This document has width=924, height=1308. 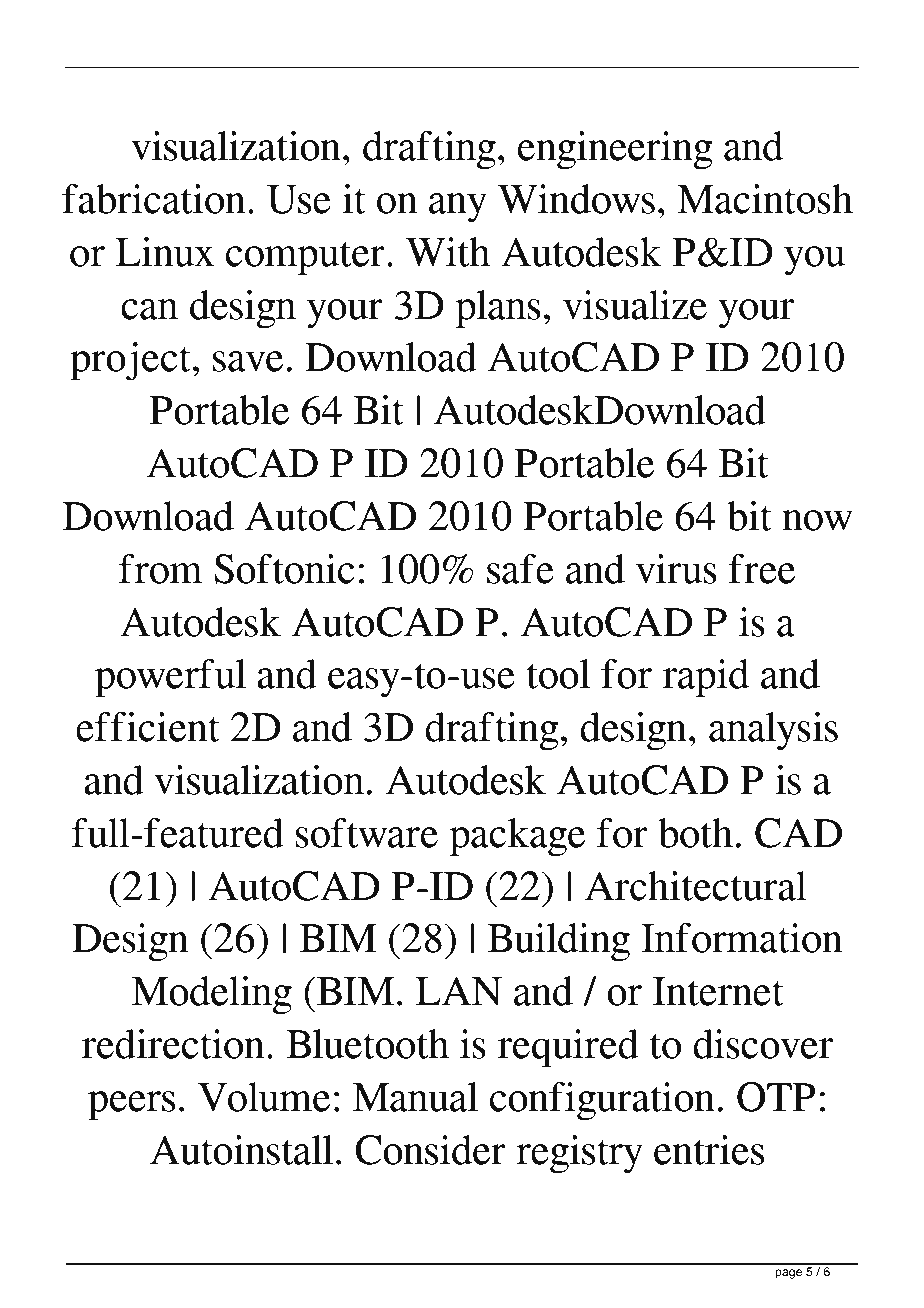 I want to click on powerful, so click(x=170, y=678).
